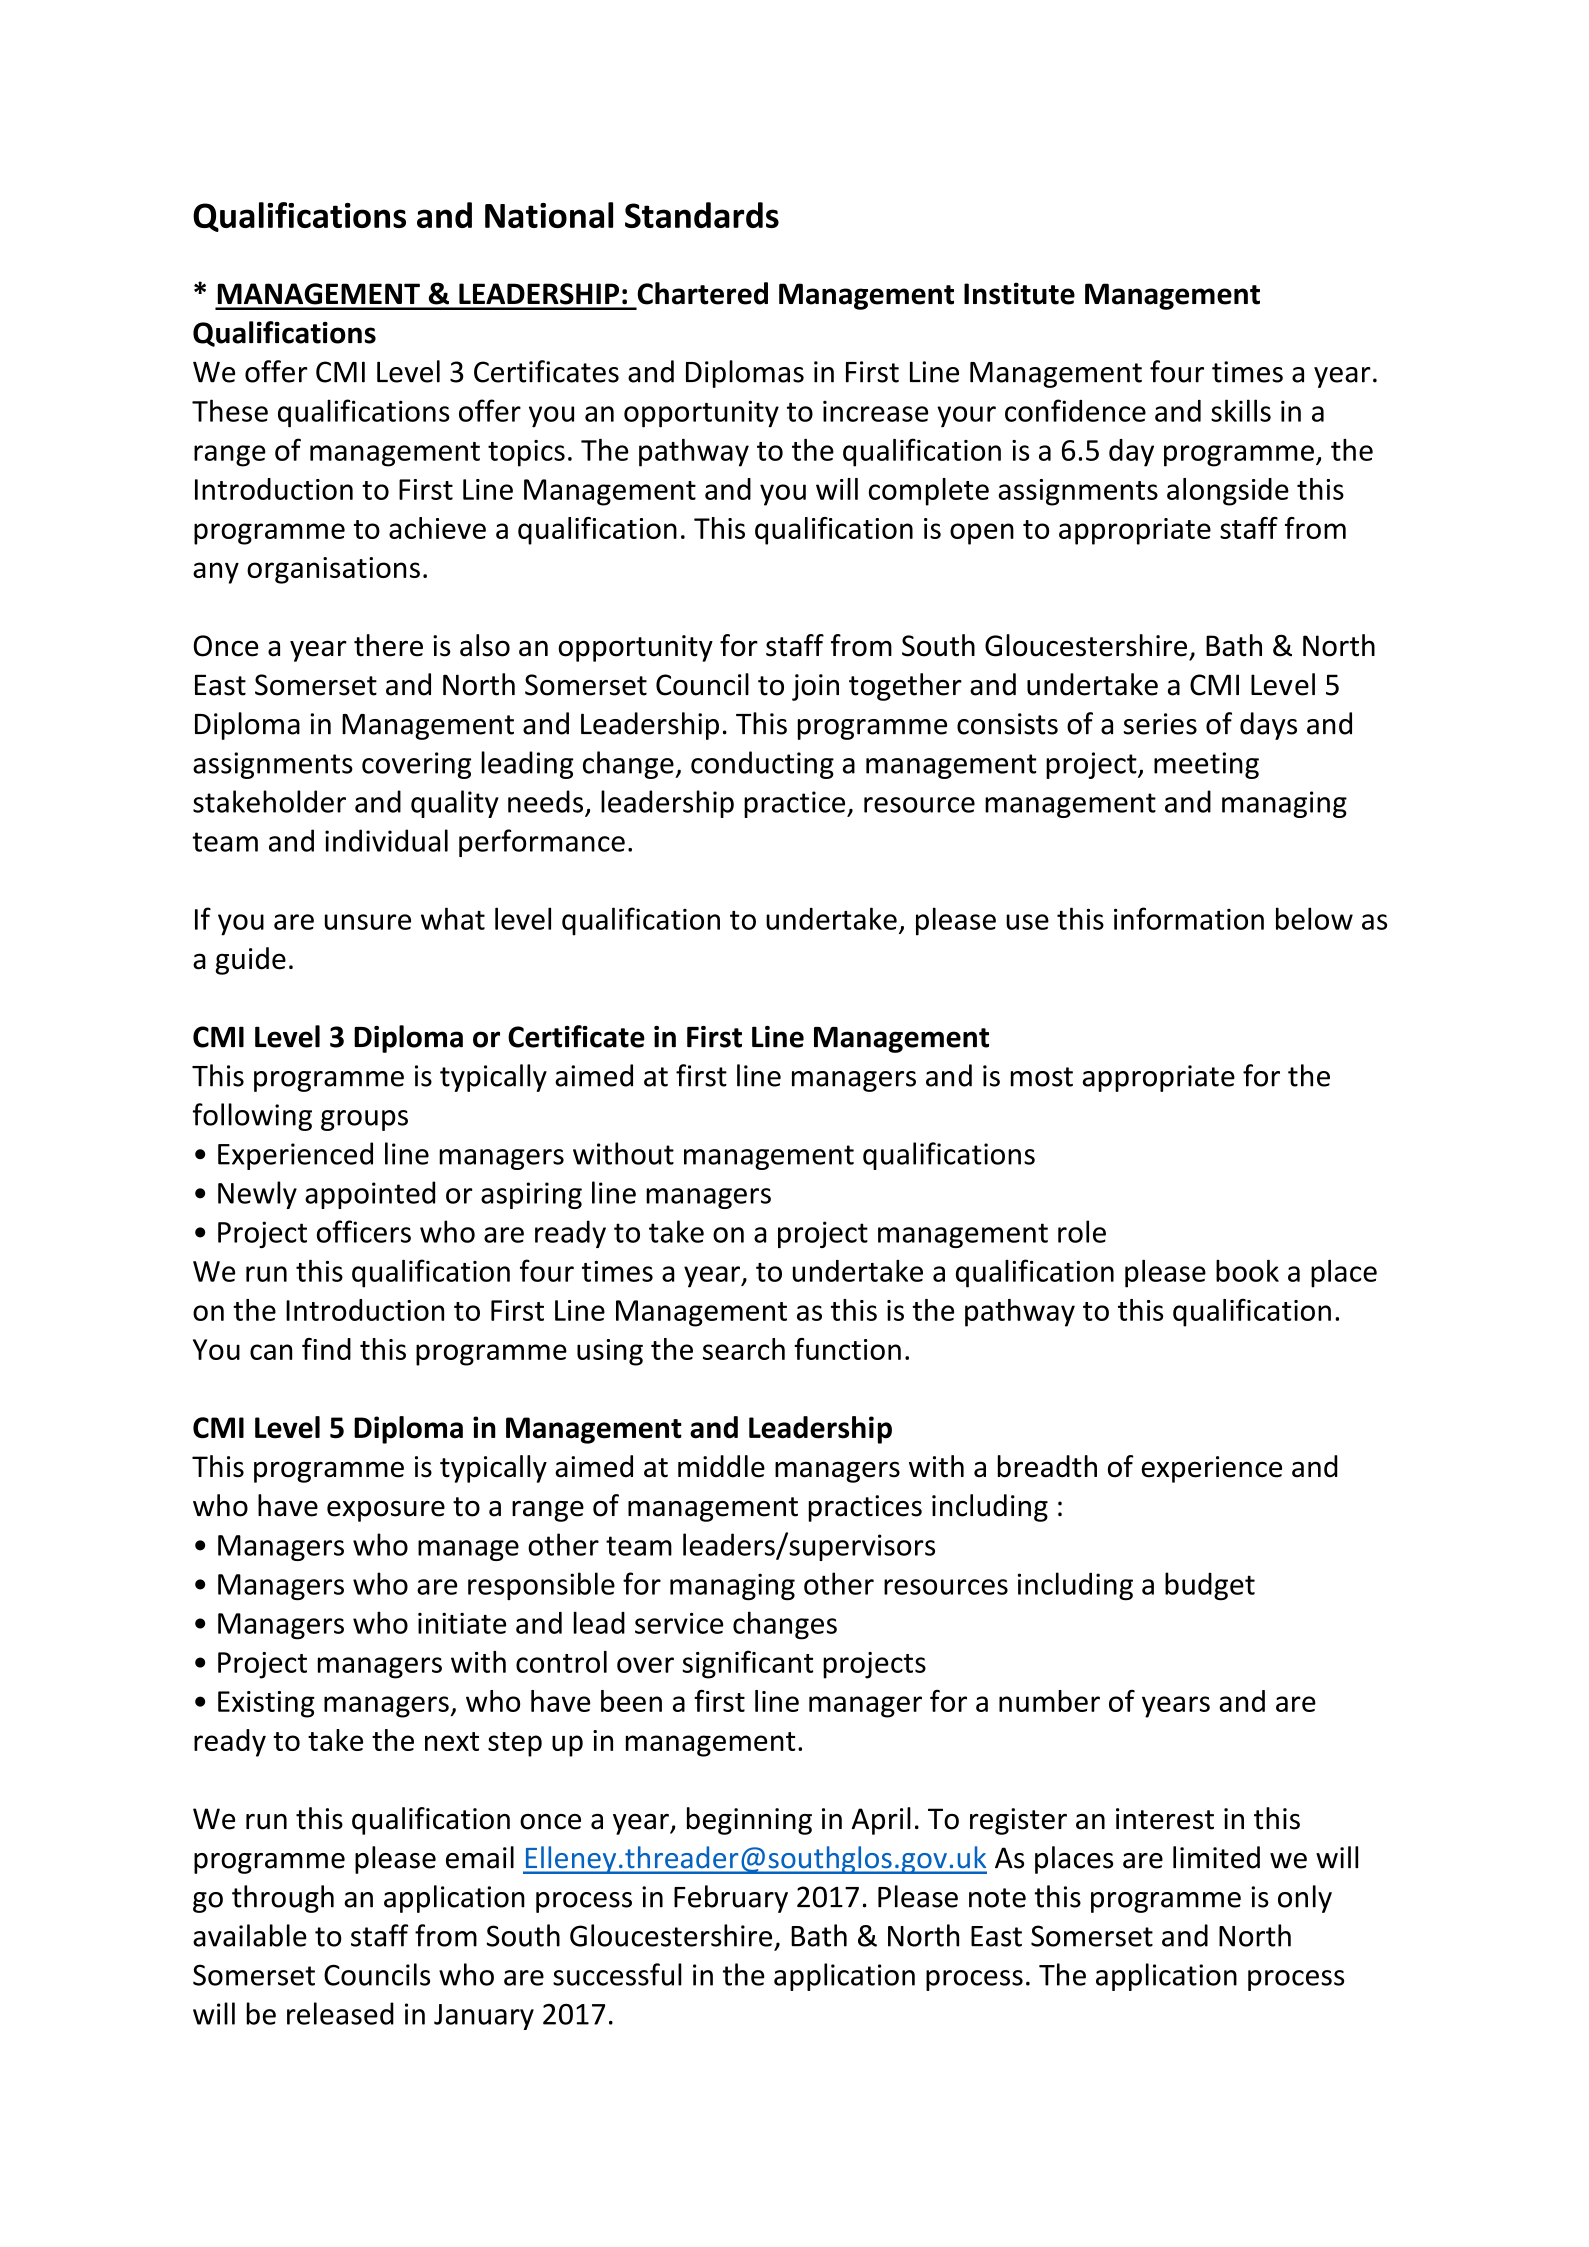  What do you see at coordinates (702, 293) in the screenshot?
I see `Chartered` at bounding box center [702, 293].
